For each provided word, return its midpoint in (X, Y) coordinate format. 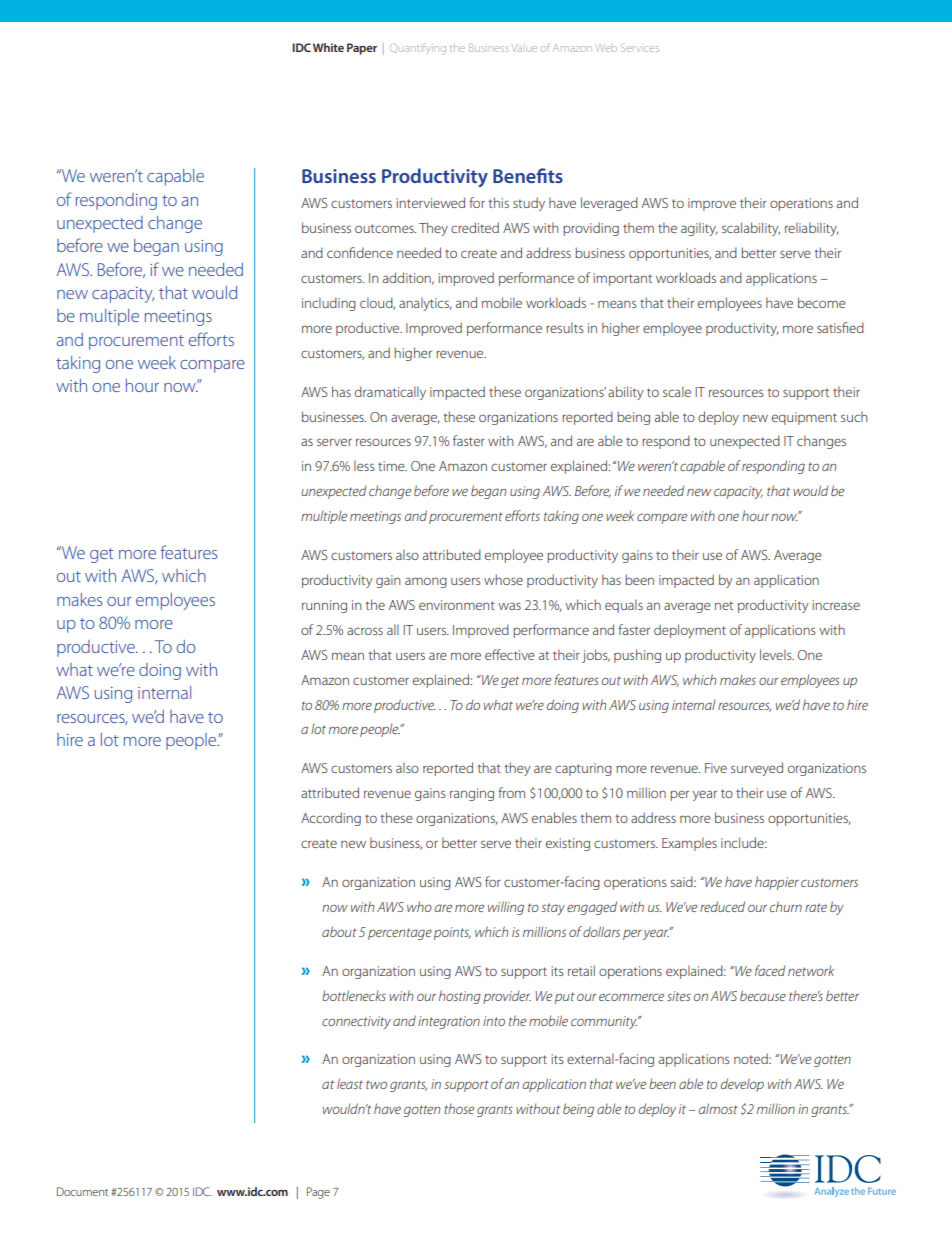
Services (640, 48)
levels (777, 654)
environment (457, 605)
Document (82, 1191)
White (328, 47)
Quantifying (418, 49)
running (324, 606)
